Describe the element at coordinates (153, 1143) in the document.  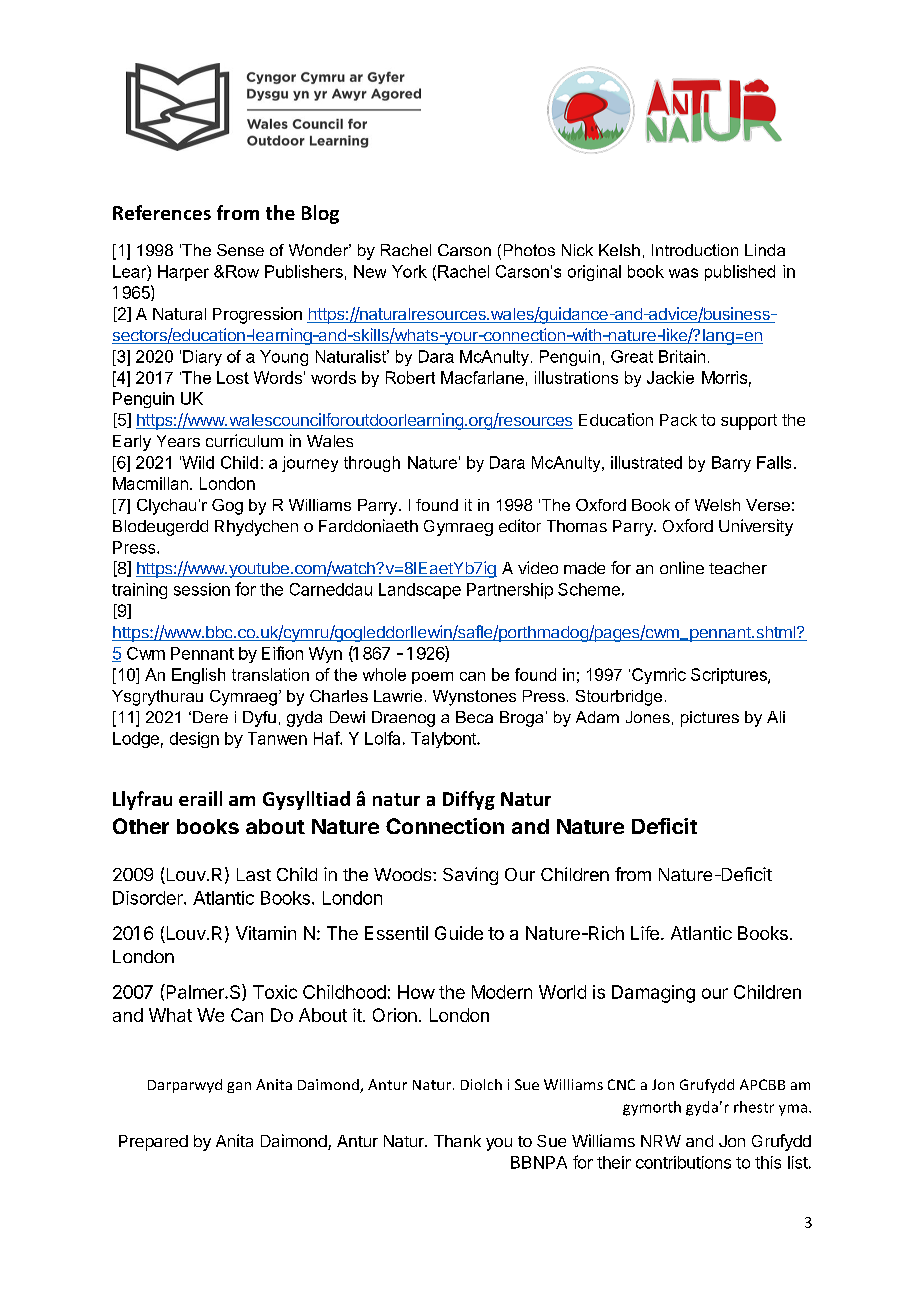
I see `Prepared` at that location.
